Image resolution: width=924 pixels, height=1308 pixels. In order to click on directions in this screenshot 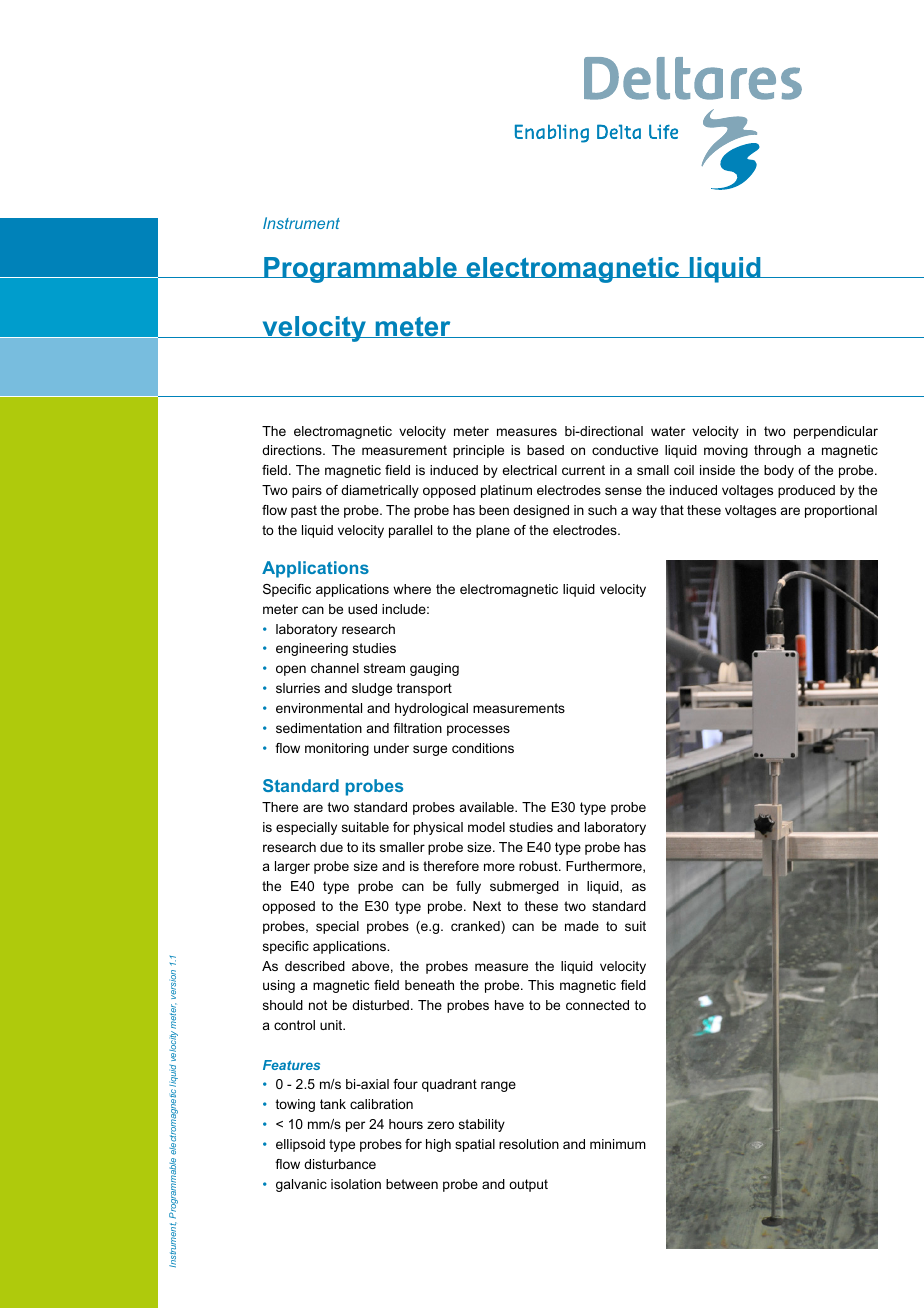, I will do `click(293, 450)`.
